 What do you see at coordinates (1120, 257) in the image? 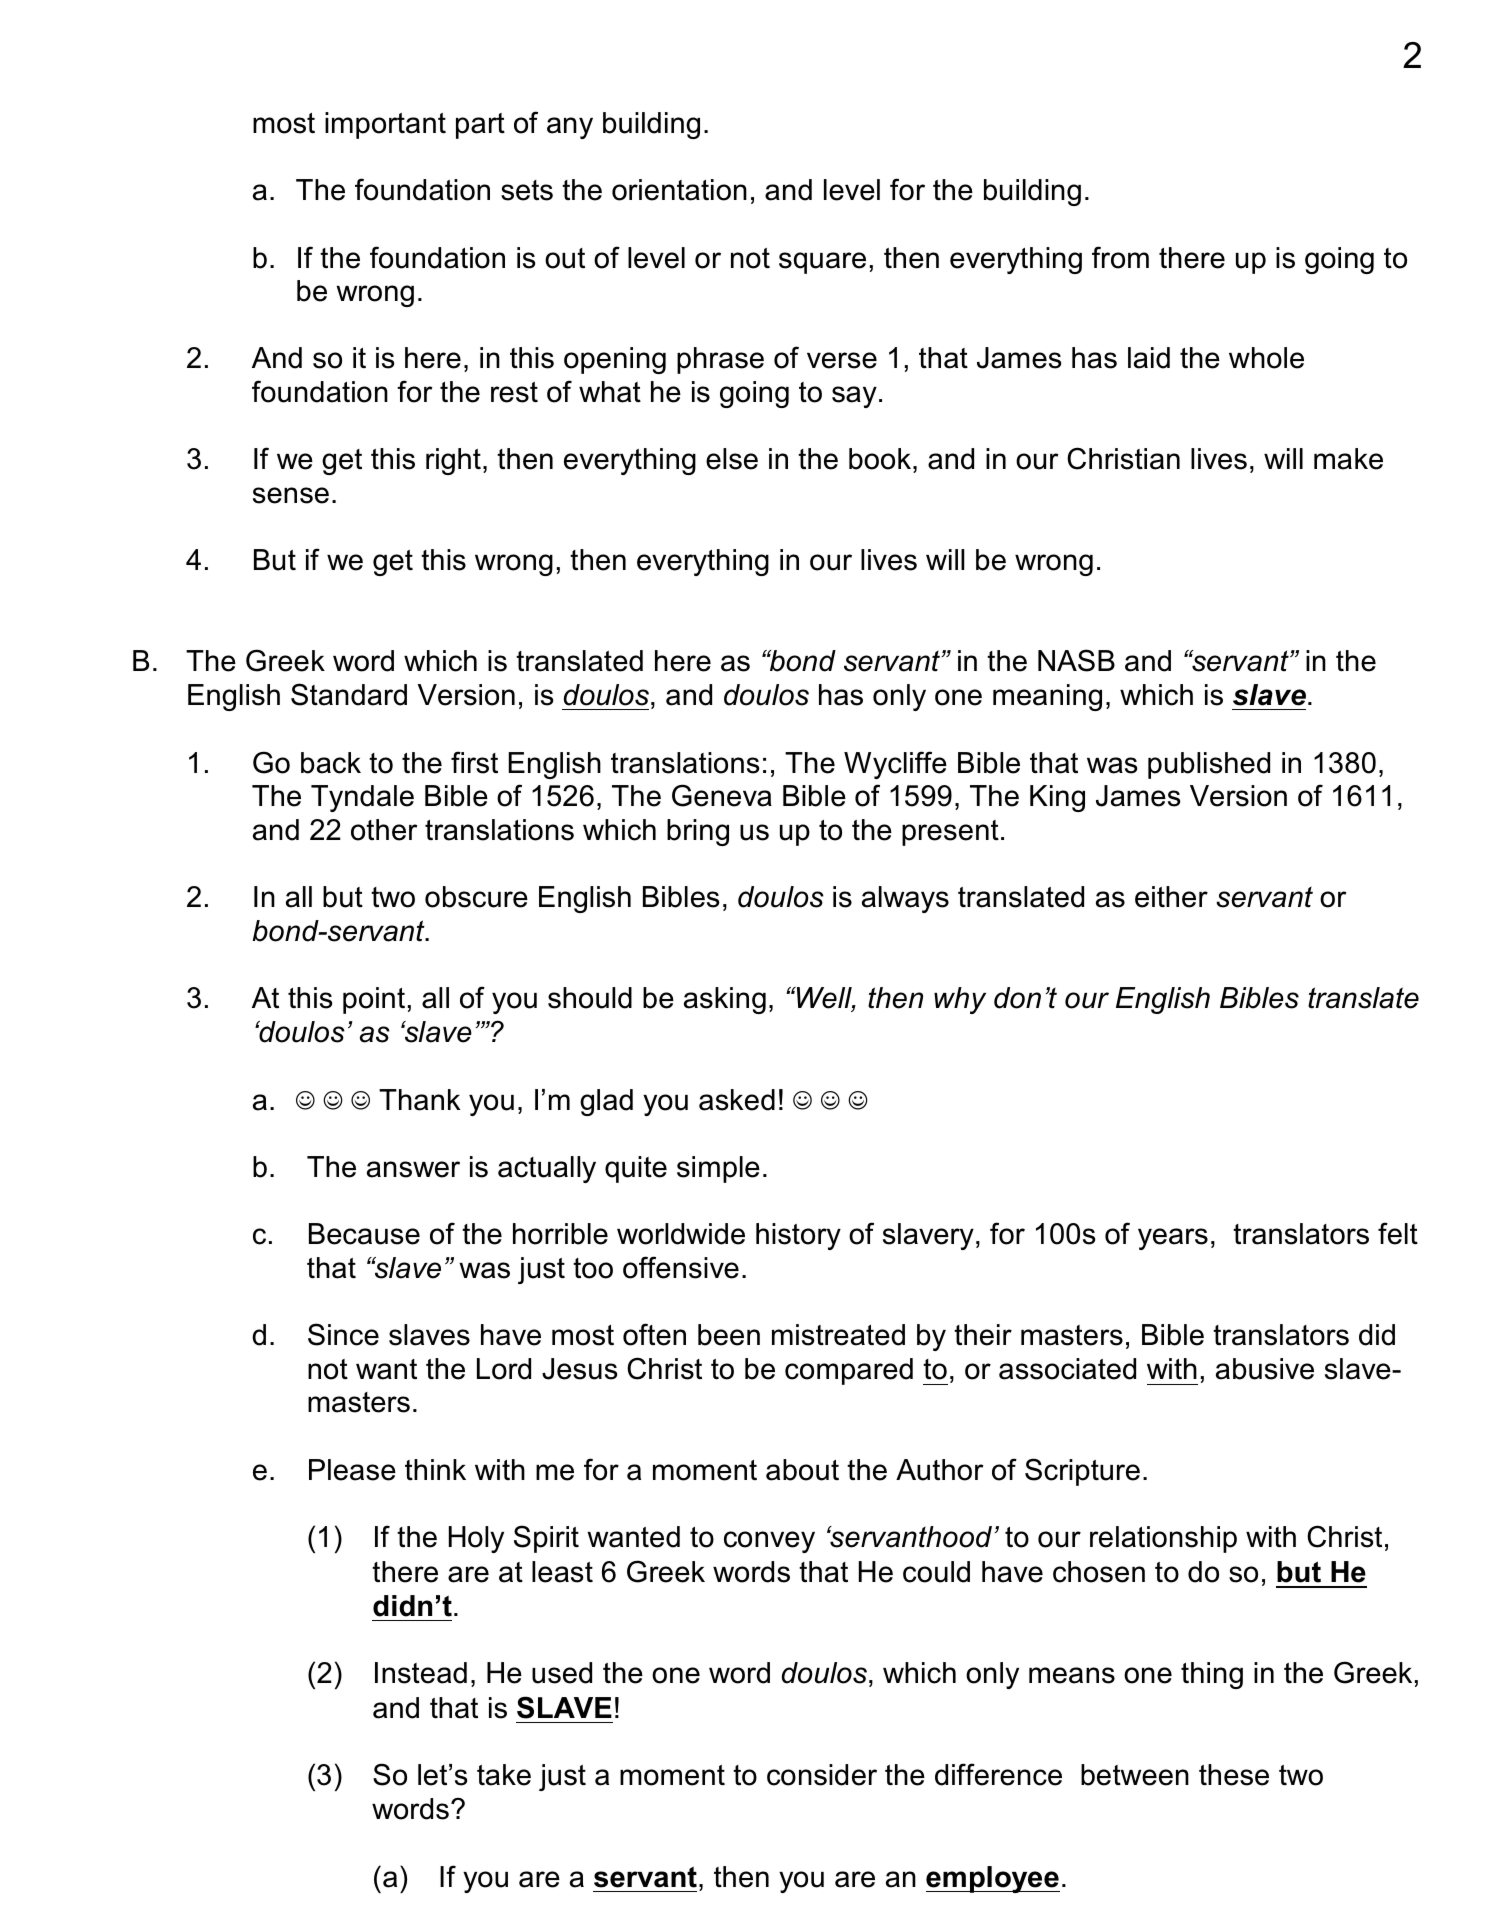
I see `from` at bounding box center [1120, 257].
